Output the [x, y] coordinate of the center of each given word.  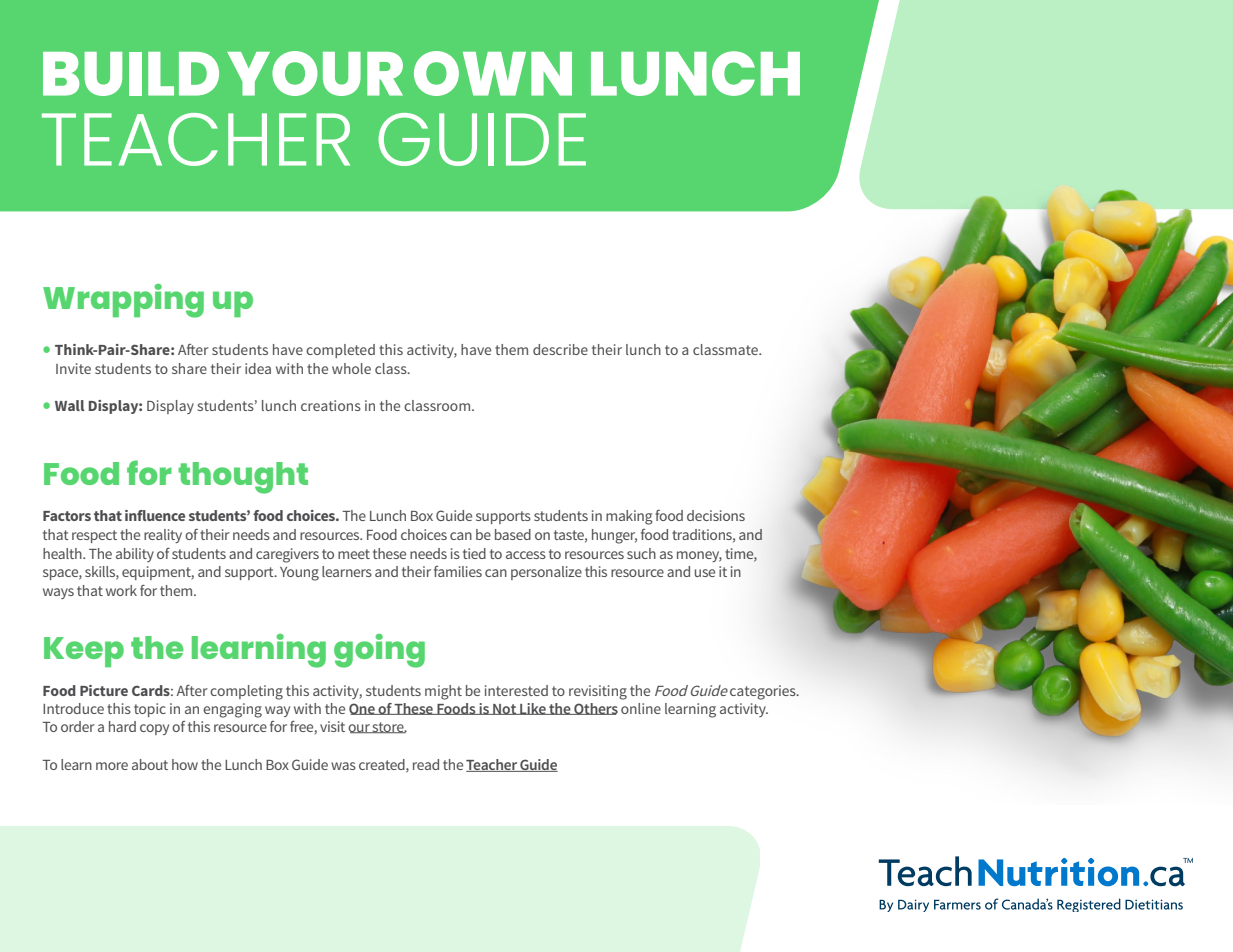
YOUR [315, 73]
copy [154, 729]
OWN [493, 73]
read [426, 764]
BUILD [131, 74]
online [641, 708]
